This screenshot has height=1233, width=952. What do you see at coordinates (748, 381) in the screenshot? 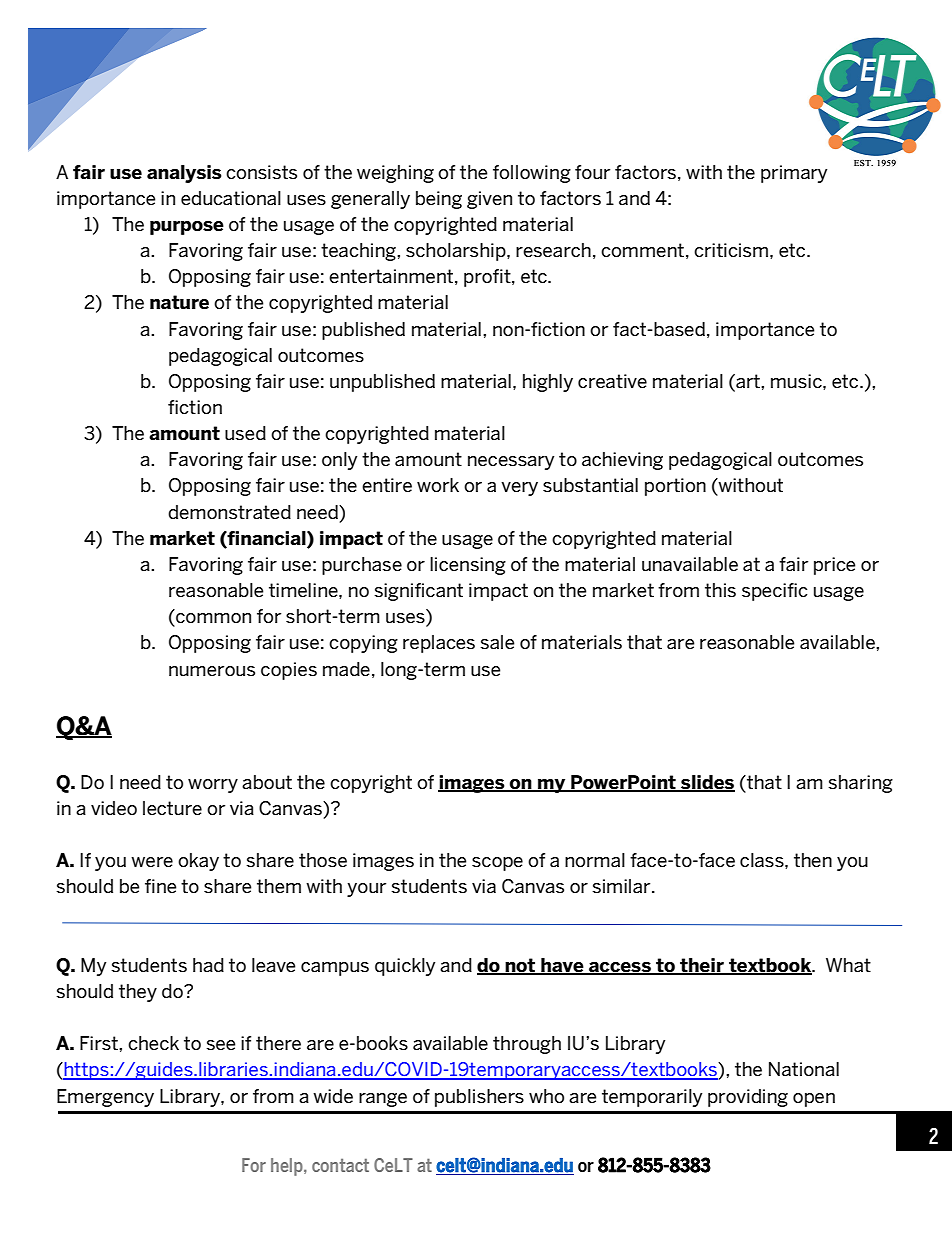
I see `art` at bounding box center [748, 381].
